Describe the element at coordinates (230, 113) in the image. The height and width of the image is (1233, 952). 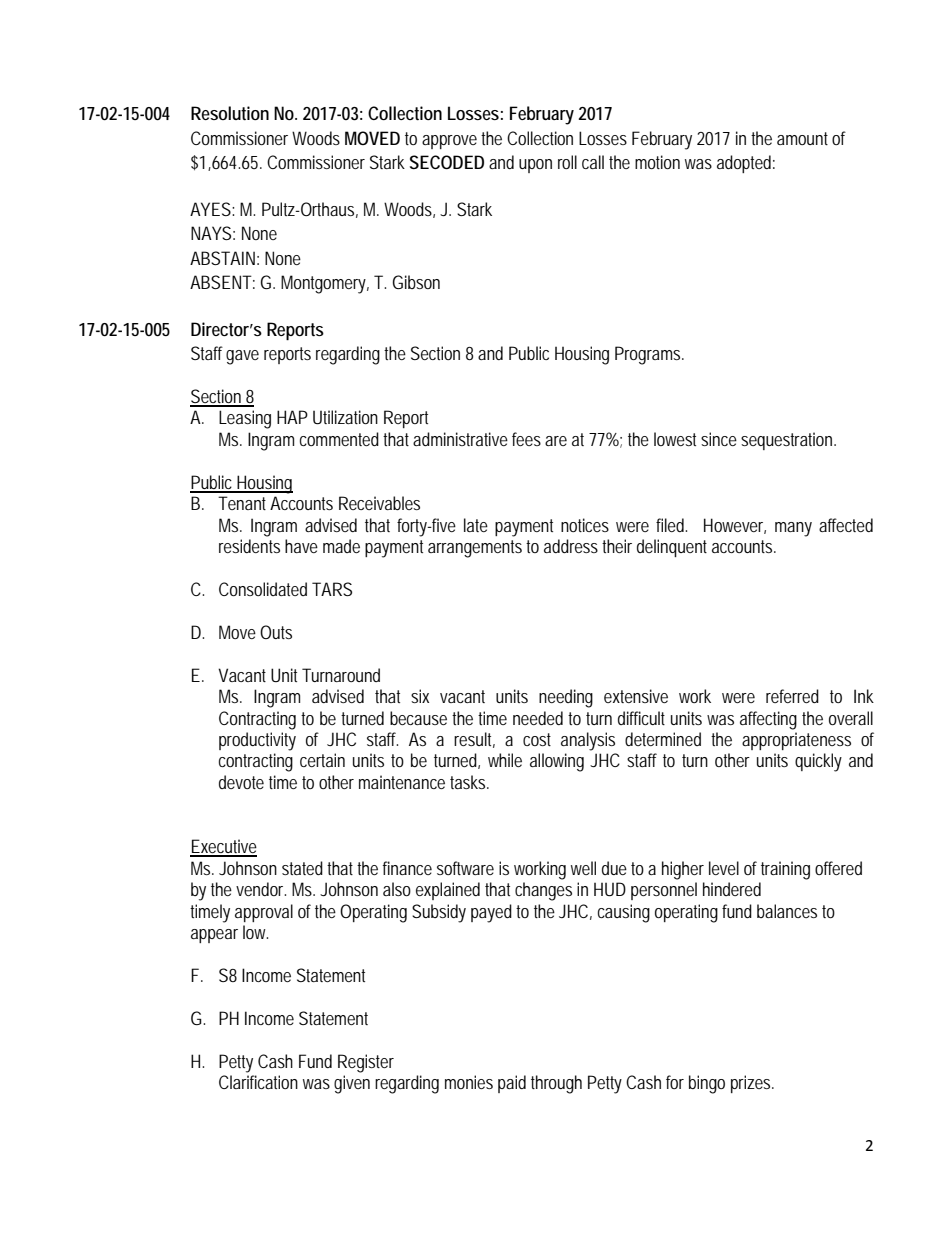
I see `Resolution` at that location.
